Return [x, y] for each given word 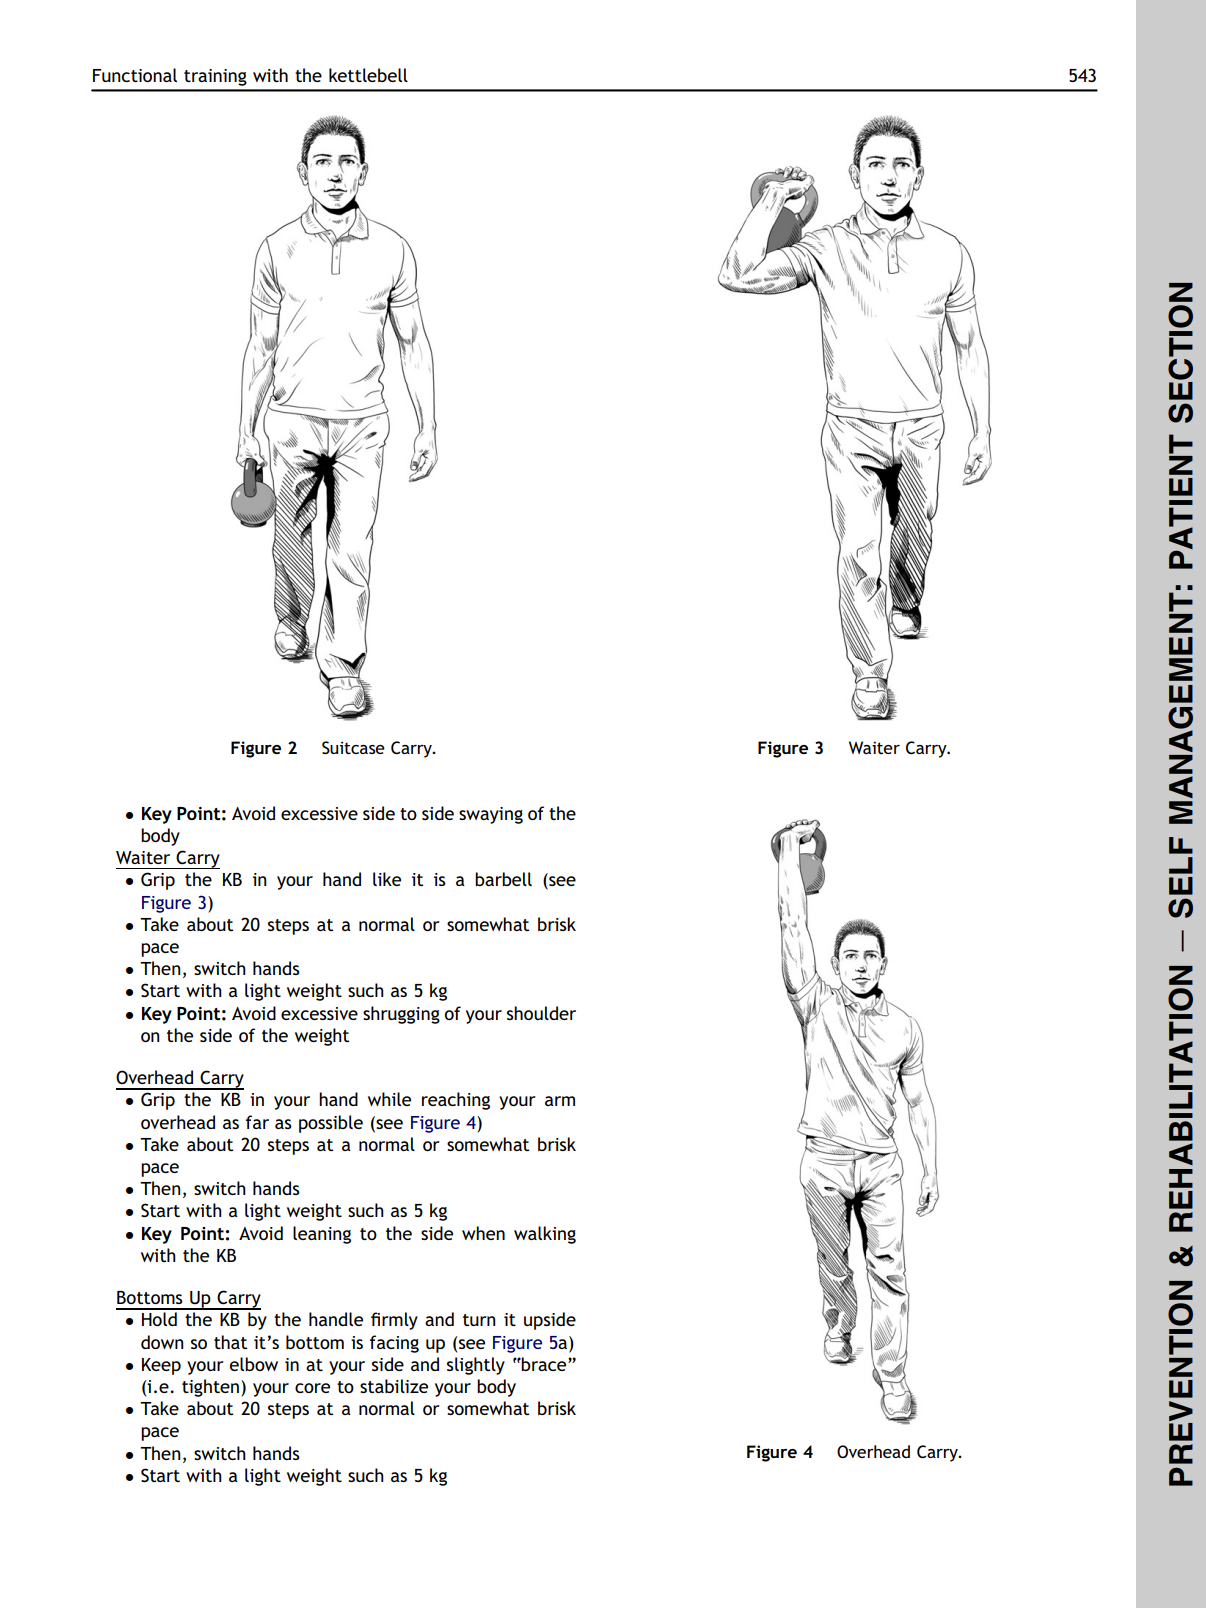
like [387, 879]
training [215, 77]
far [257, 1122]
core [312, 1388]
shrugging [401, 1015]
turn [479, 1320]
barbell [503, 879]
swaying [491, 815]
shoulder [541, 1013]
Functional [135, 75]
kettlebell [368, 75]
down [162, 1342]
